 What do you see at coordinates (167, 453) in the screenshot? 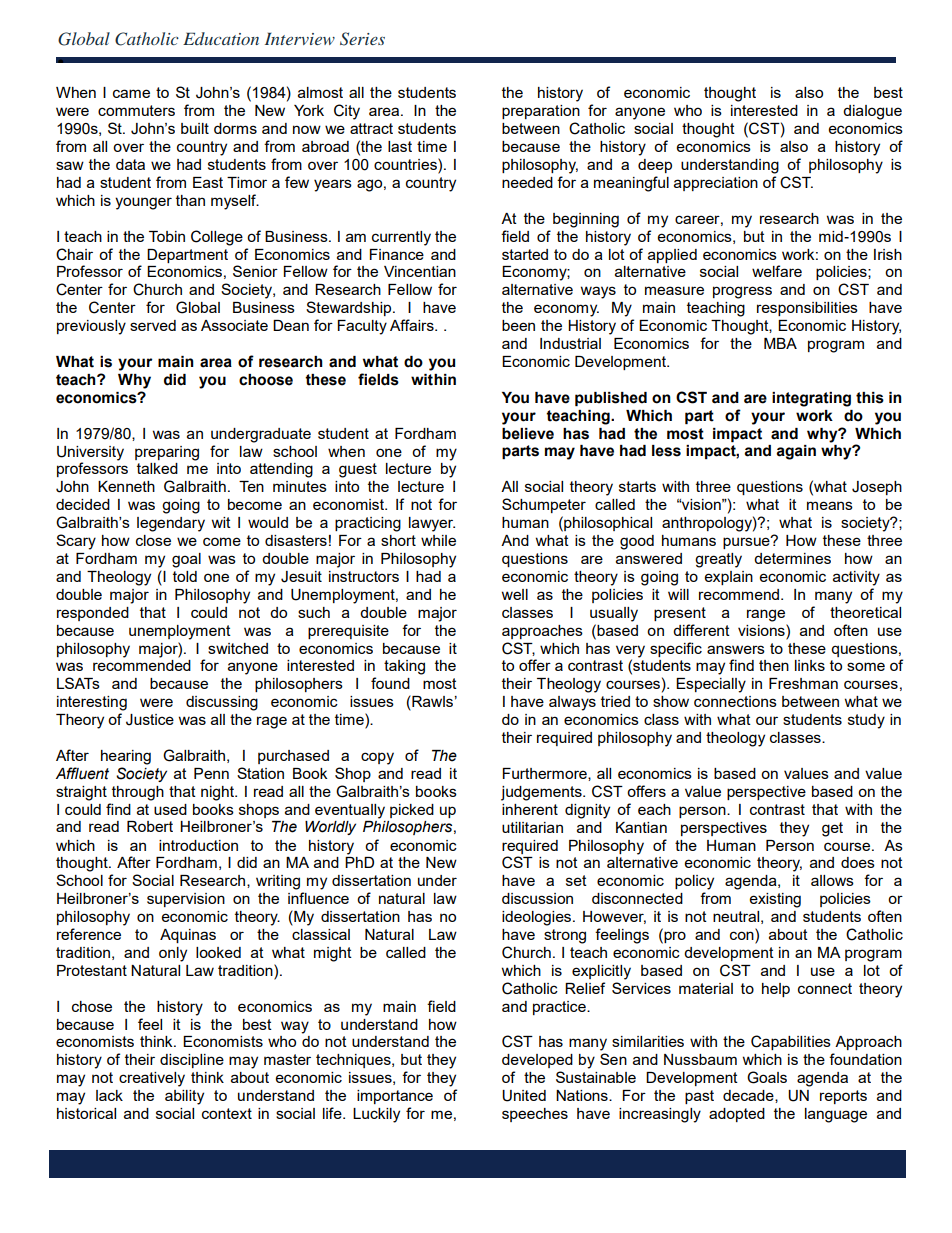
I see `preparing` at bounding box center [167, 453].
